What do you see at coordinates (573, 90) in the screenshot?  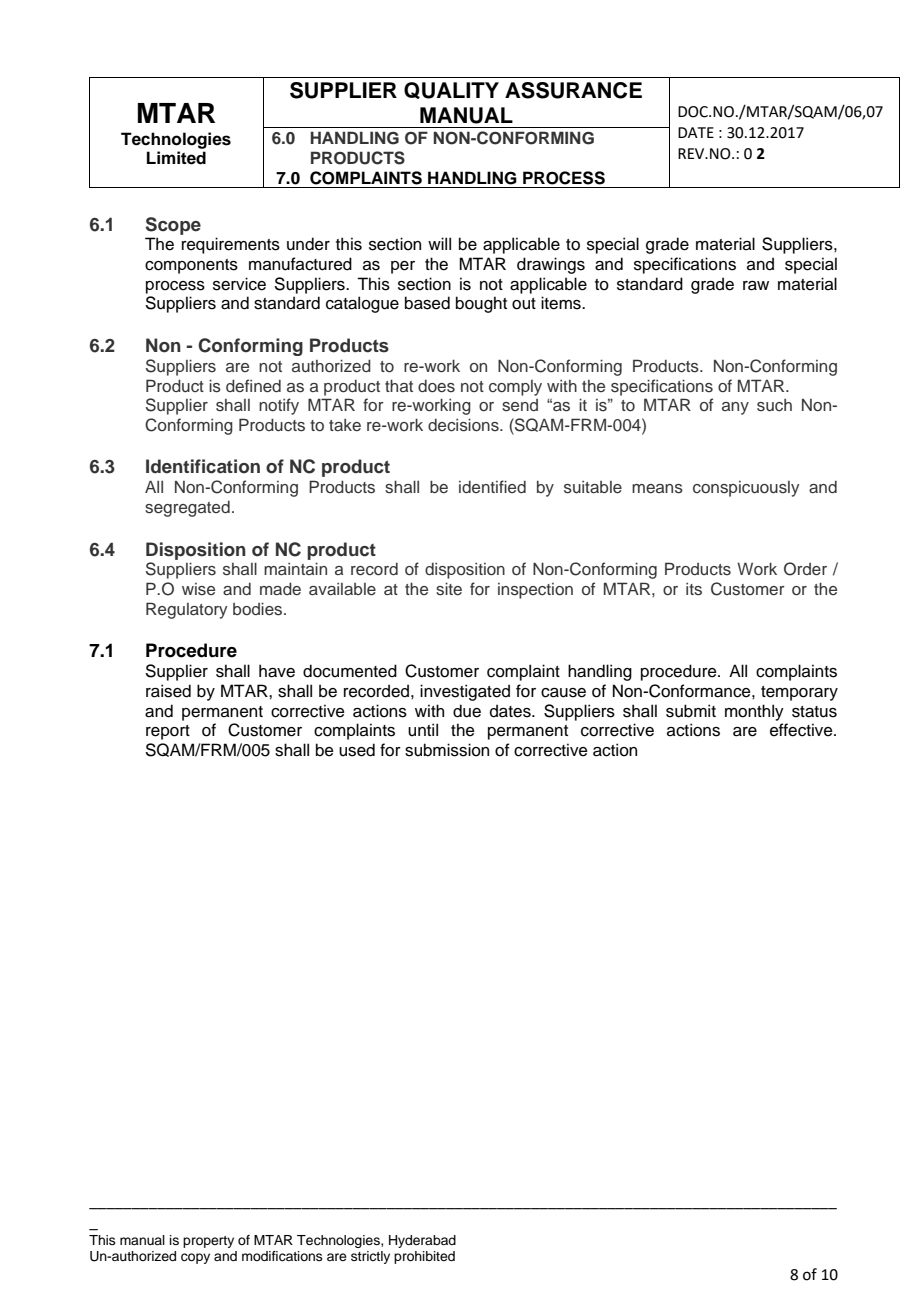 I see `ASSURANCE` at bounding box center [573, 90].
